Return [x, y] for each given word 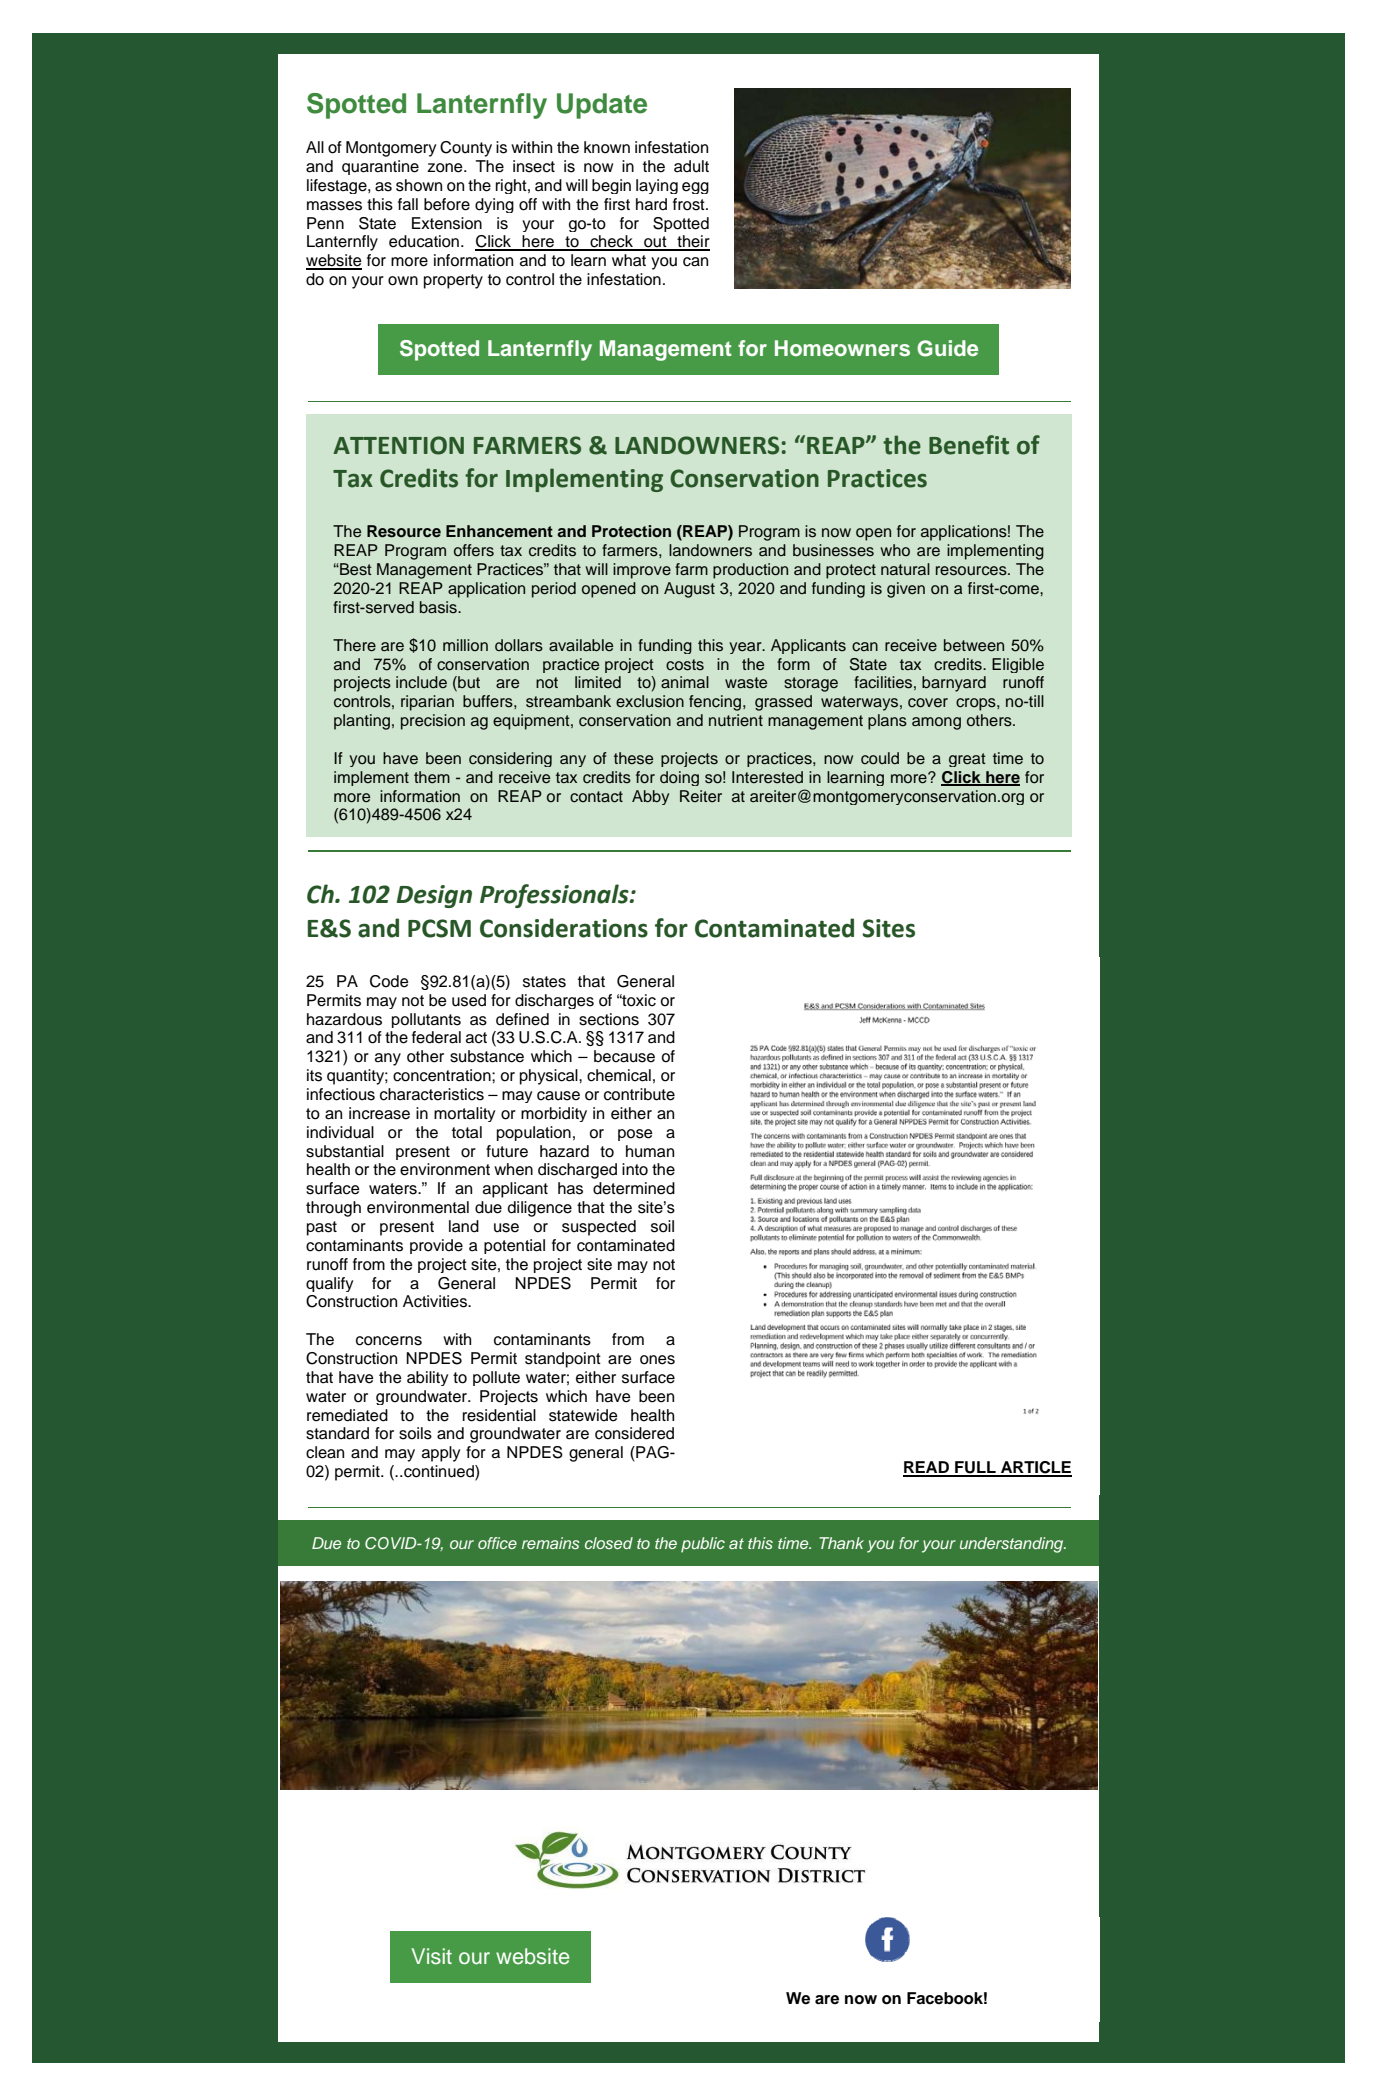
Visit [431, 1956]
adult [691, 166]
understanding [1013, 1545]
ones [657, 1360]
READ [927, 1468]
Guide [947, 348]
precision [433, 722]
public [703, 1545]
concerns [389, 1341]
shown [419, 185]
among [936, 723]
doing [679, 778]
